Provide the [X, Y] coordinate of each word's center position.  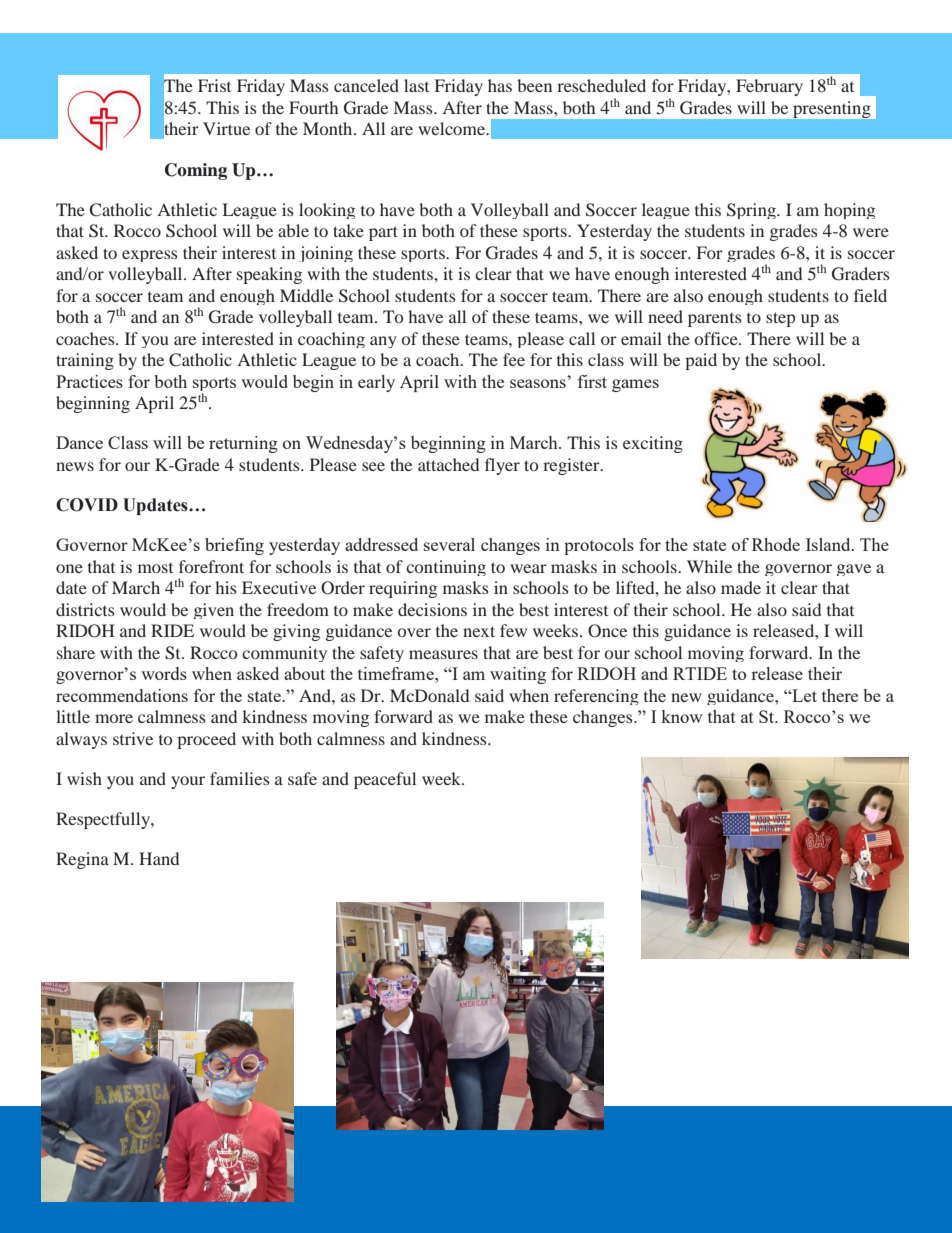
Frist [214, 85]
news [75, 466]
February [769, 87]
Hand [159, 858]
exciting [653, 444]
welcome [453, 128]
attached [448, 464]
